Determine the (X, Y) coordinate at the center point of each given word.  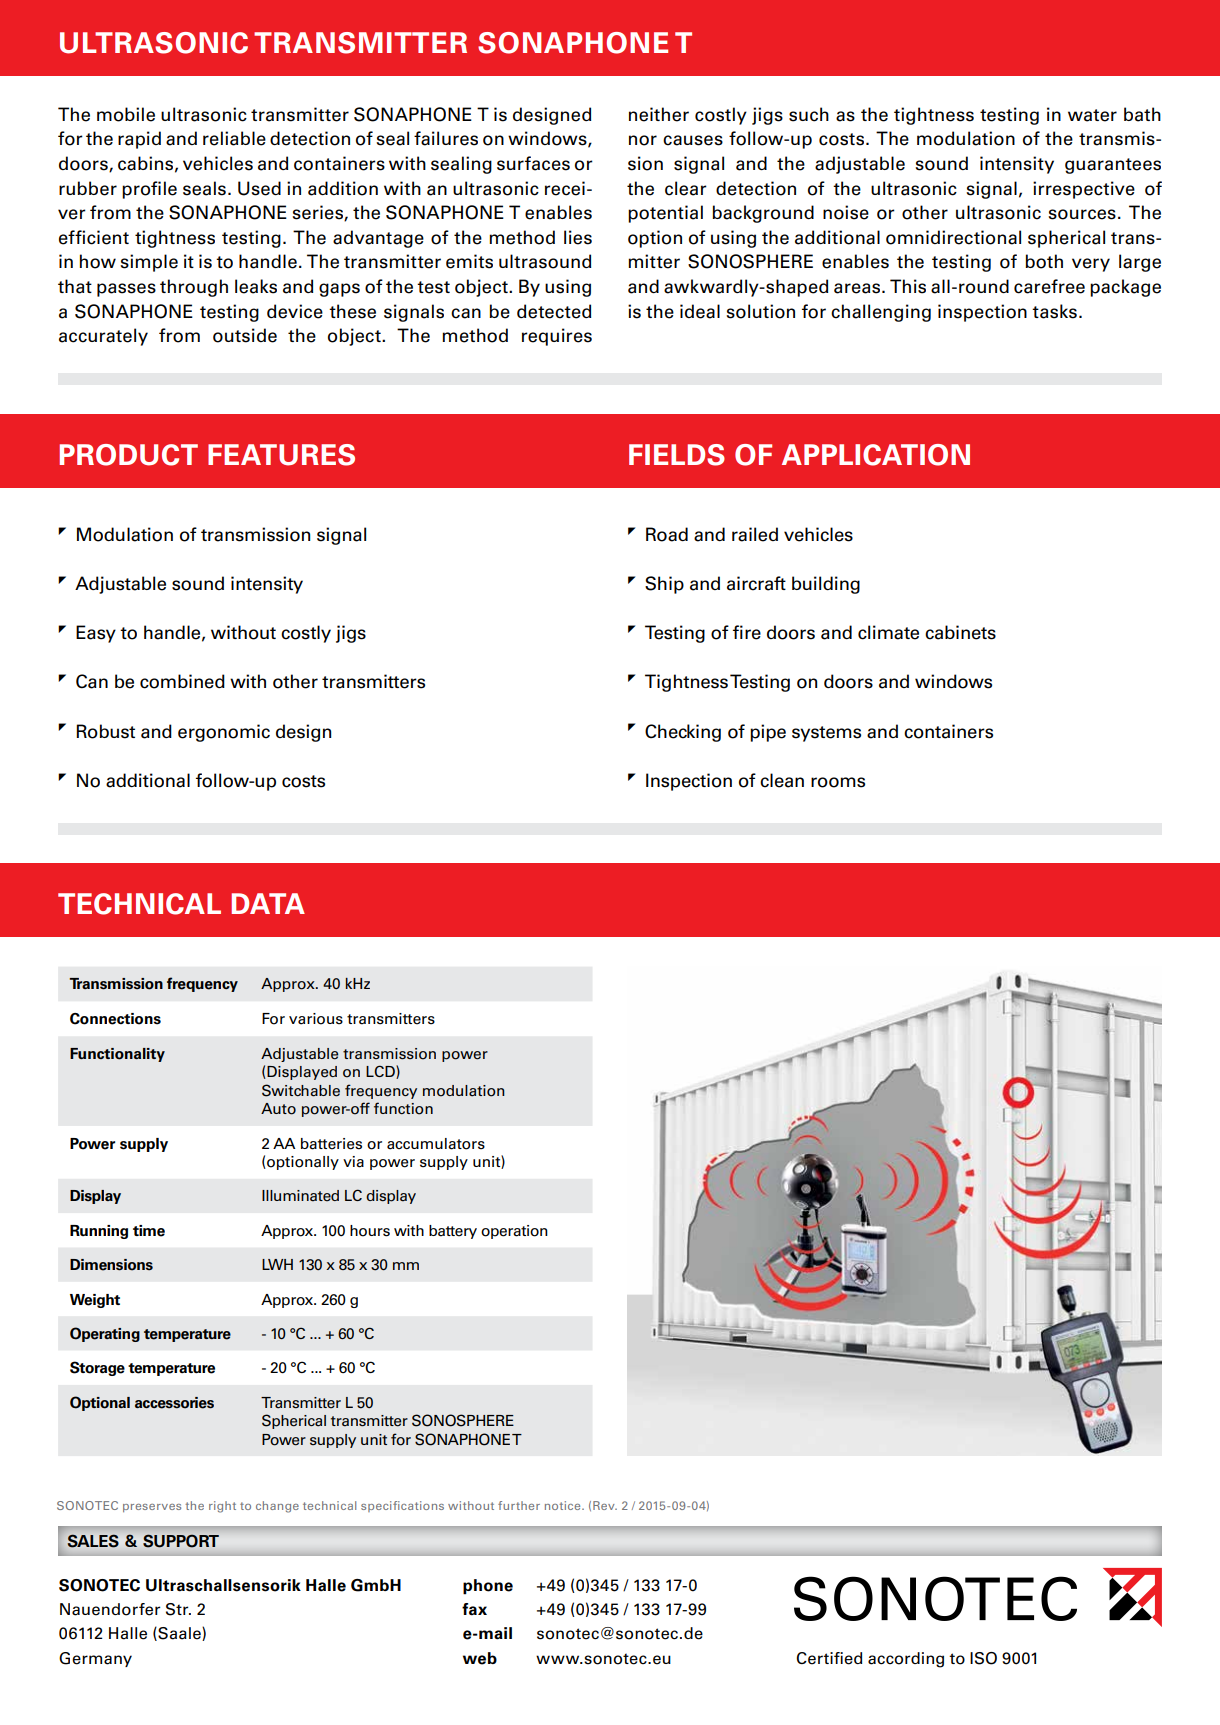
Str (178, 1609)
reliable (234, 138)
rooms (838, 782)
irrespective (1084, 190)
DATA (268, 903)
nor (643, 140)
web (480, 1658)
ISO (983, 1658)
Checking (683, 733)
